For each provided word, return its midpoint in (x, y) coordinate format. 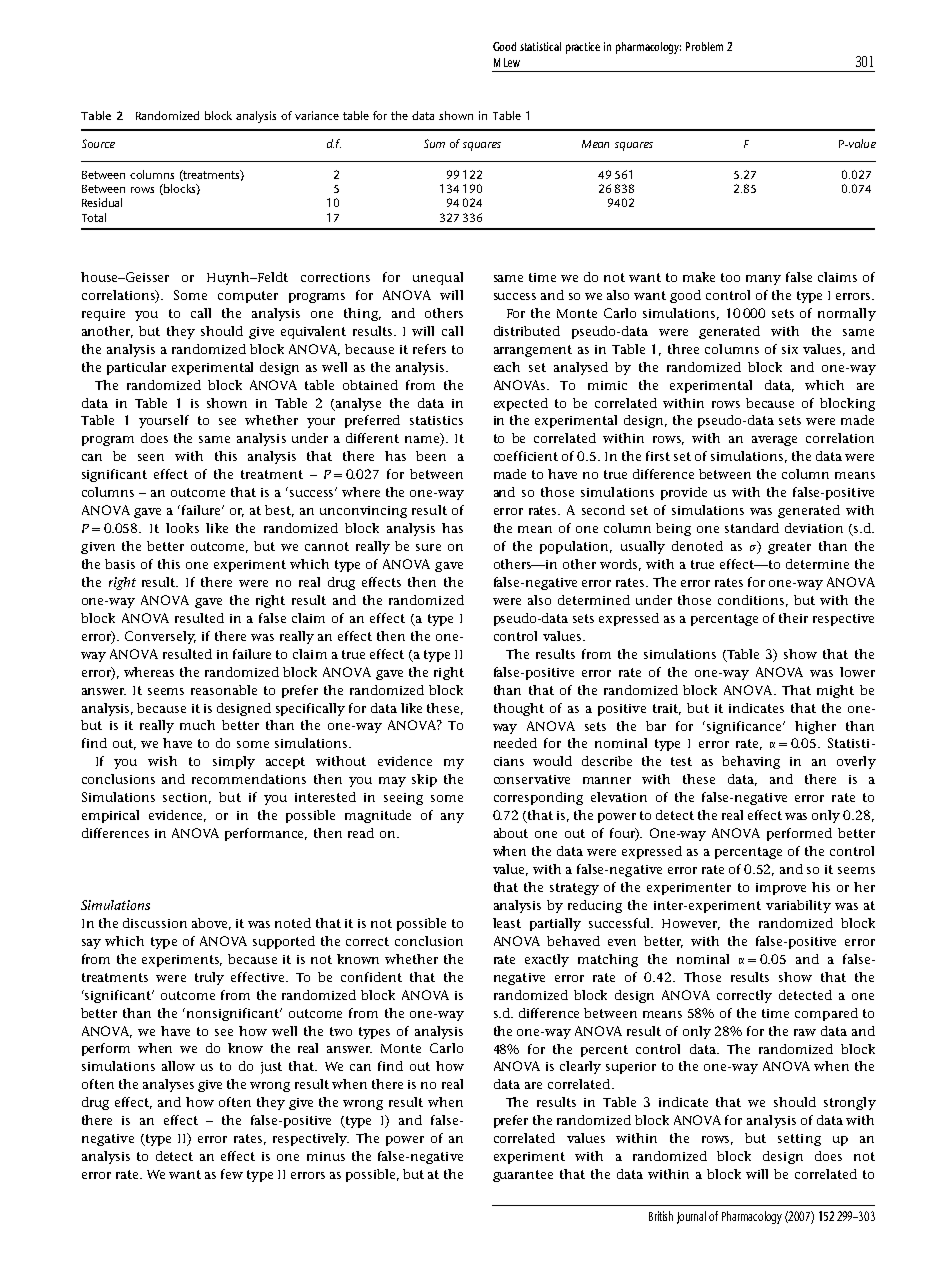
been (431, 456)
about (511, 833)
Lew (512, 62)
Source (98, 143)
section (187, 798)
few (232, 1174)
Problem (704, 46)
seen (151, 457)
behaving (751, 762)
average (774, 441)
